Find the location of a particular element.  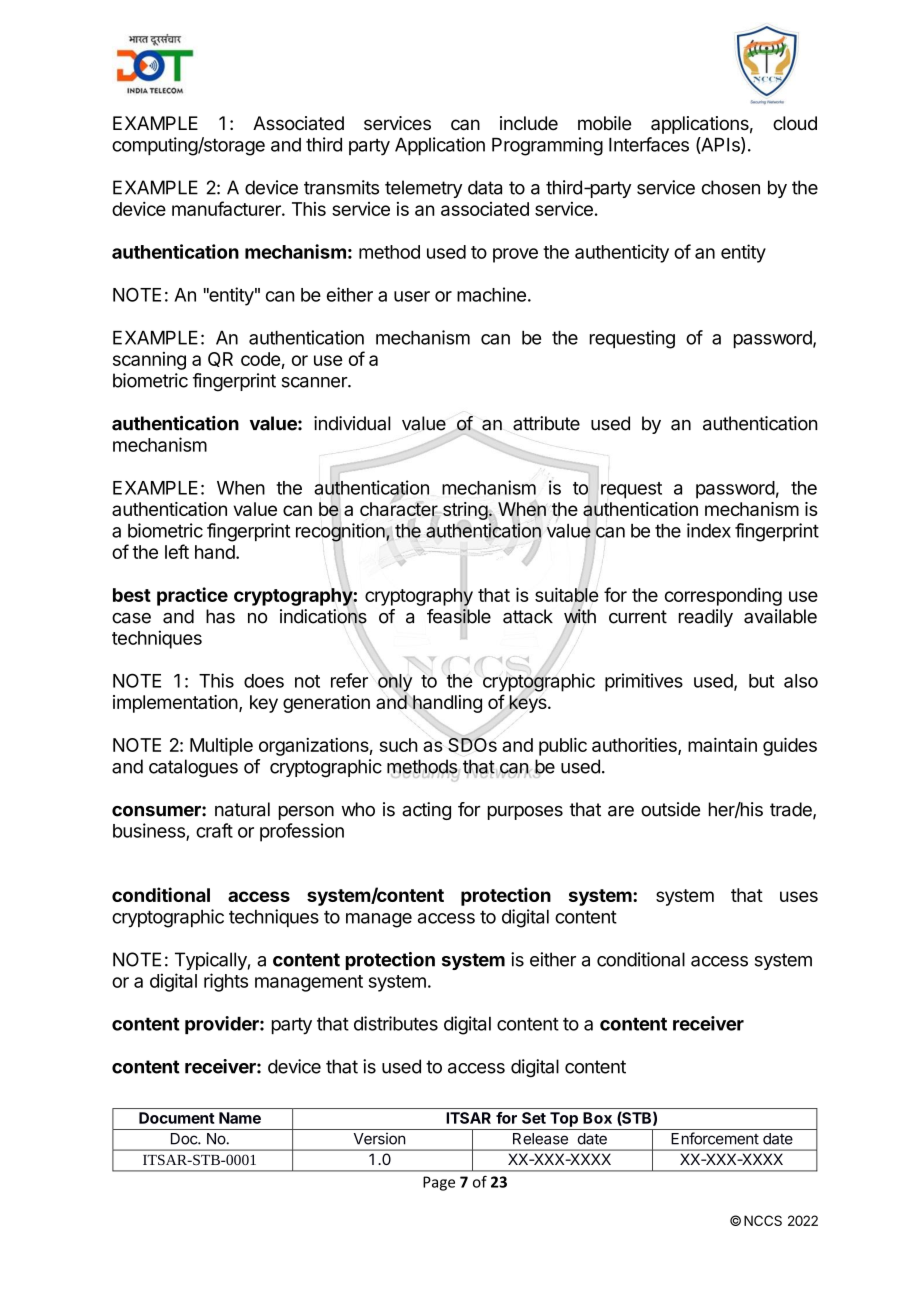

Enforcement is located at coordinates (715, 1138).
